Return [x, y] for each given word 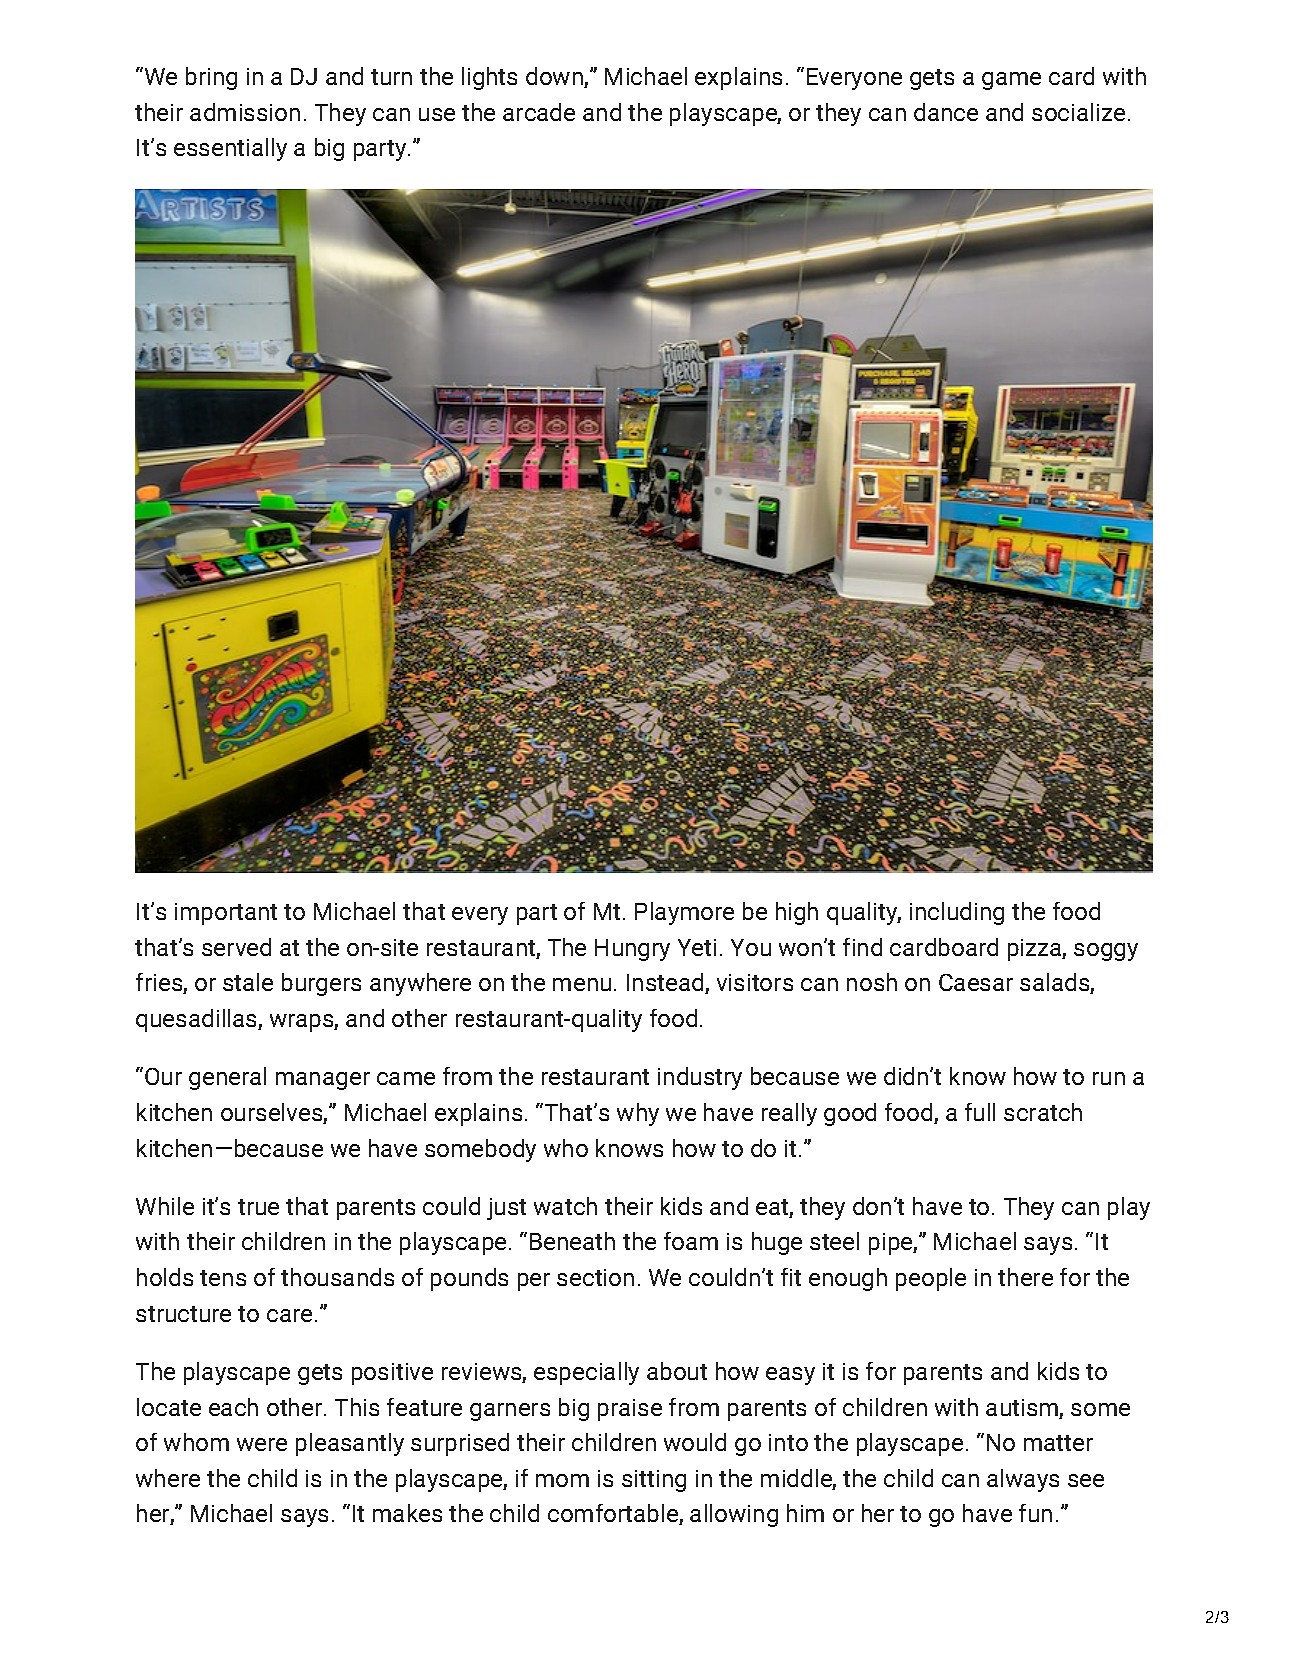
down [555, 77]
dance [946, 112]
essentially [230, 149]
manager [323, 1081]
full [980, 1112]
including [957, 913]
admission [245, 112]
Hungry [632, 950]
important [226, 914]
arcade [539, 112]
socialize [1078, 112]
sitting [654, 1481]
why [638, 1114]
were [262, 1444]
